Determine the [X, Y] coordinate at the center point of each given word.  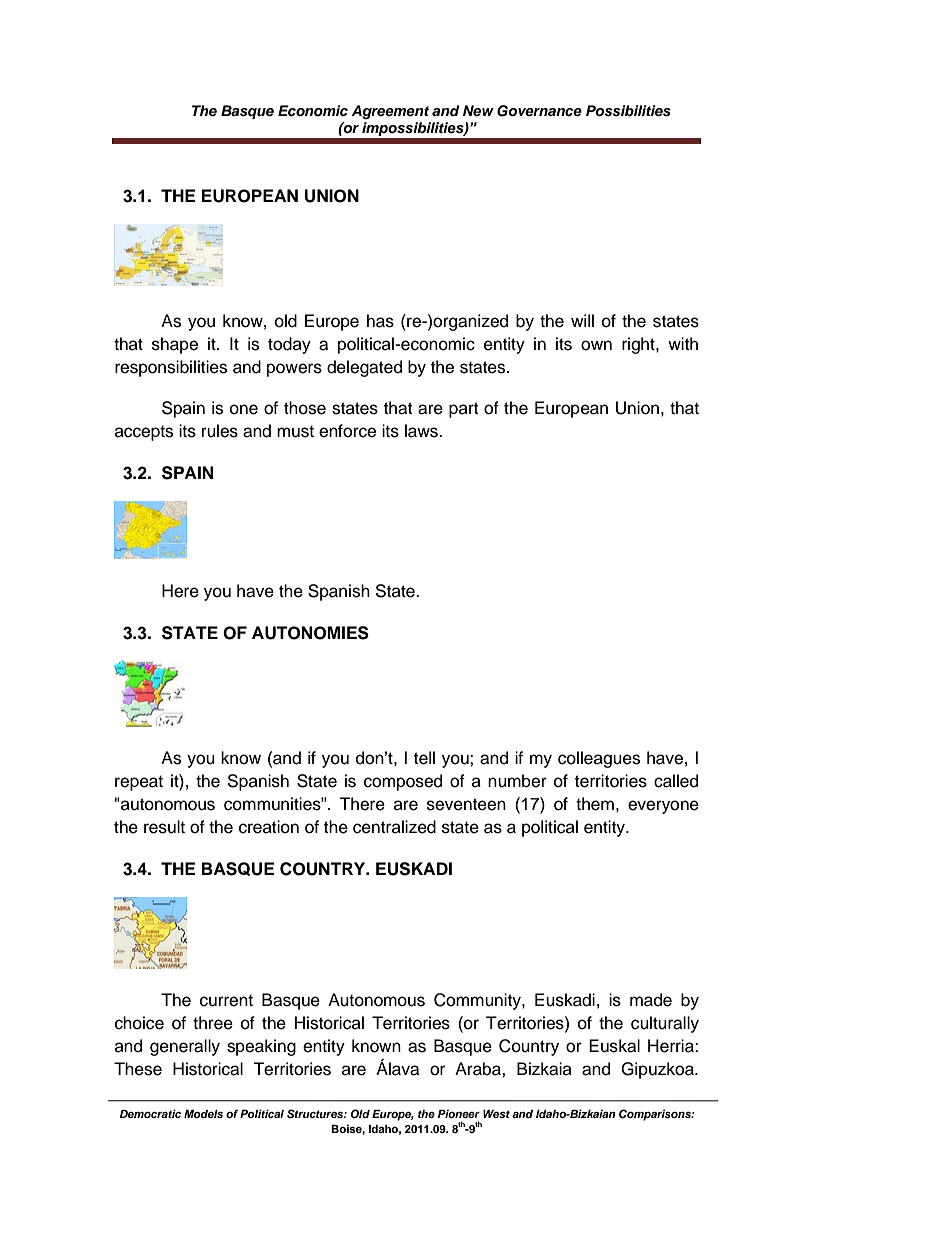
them [595, 804]
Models [203, 1114]
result [164, 827]
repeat [139, 783]
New [478, 110]
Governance [539, 111]
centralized [394, 827]
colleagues [599, 759]
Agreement [390, 112]
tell [424, 758]
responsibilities [171, 368]
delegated [364, 368]
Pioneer [459, 1113]
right [639, 345]
